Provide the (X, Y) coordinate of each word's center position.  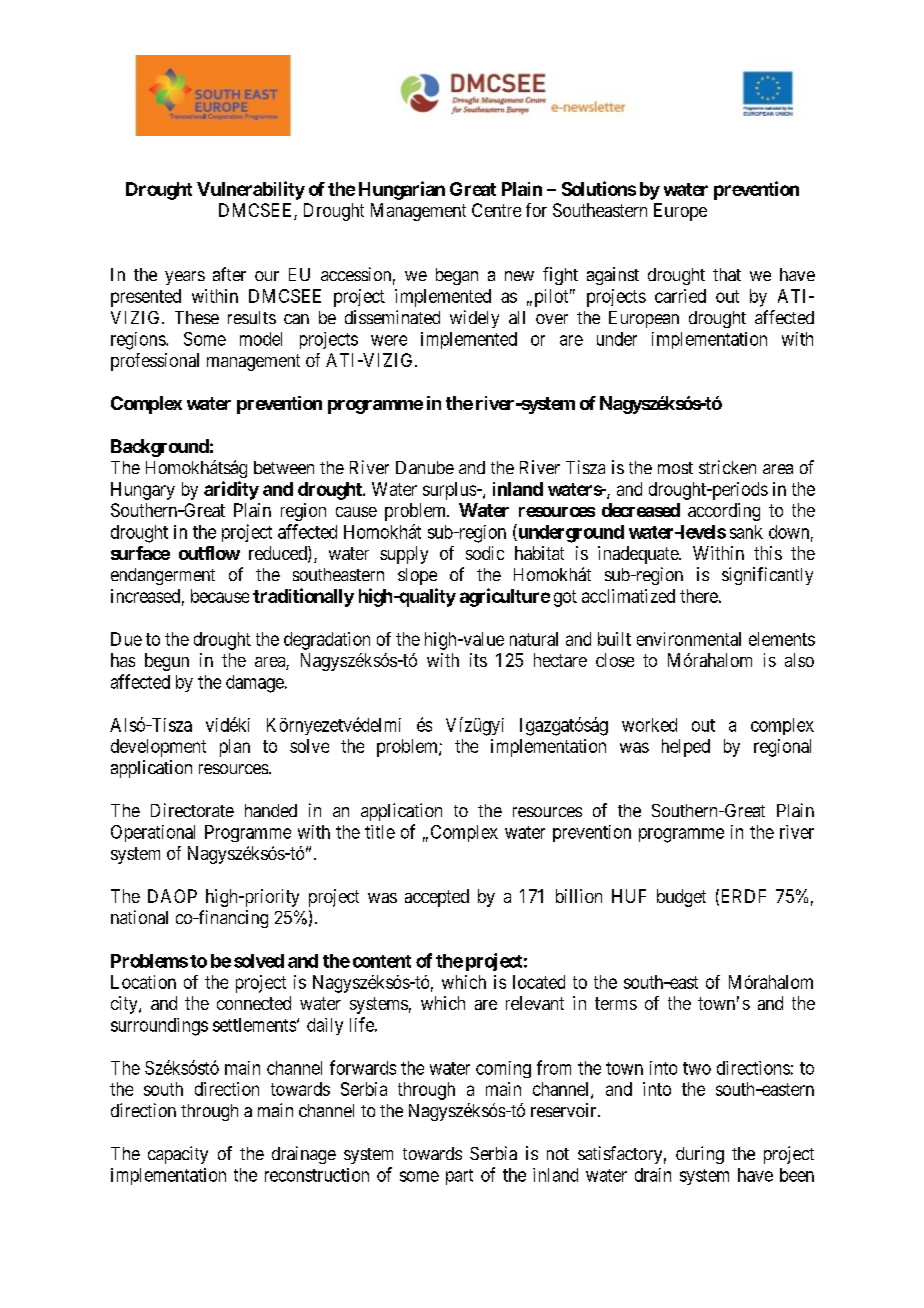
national (139, 917)
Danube (425, 467)
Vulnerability (251, 190)
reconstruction (317, 1175)
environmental (689, 639)
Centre (496, 210)
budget (681, 898)
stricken (727, 467)
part (459, 1177)
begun (167, 662)
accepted (437, 898)
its (478, 660)
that (727, 274)
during (700, 1155)
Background (160, 448)
